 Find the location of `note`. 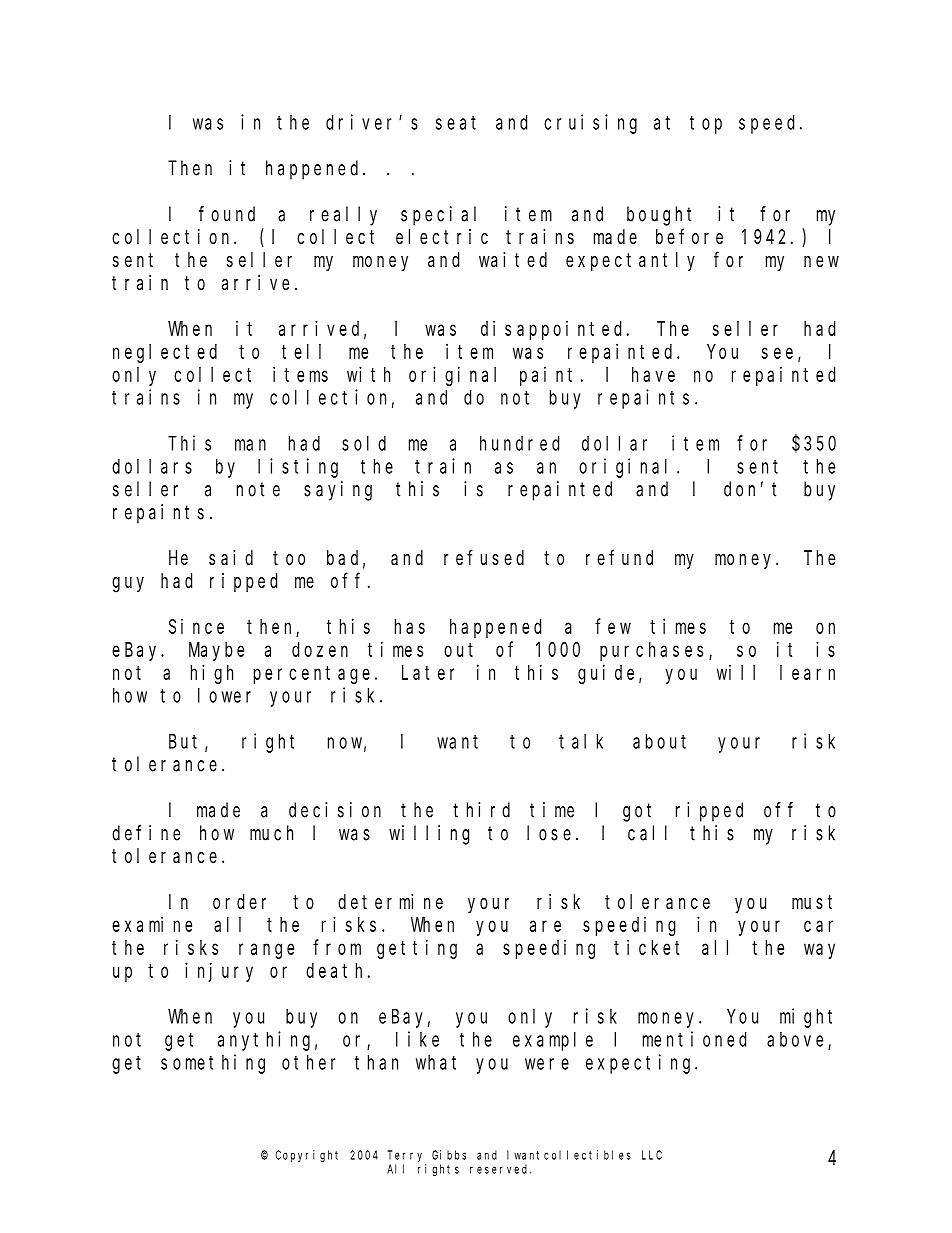

note is located at coordinates (258, 489).
